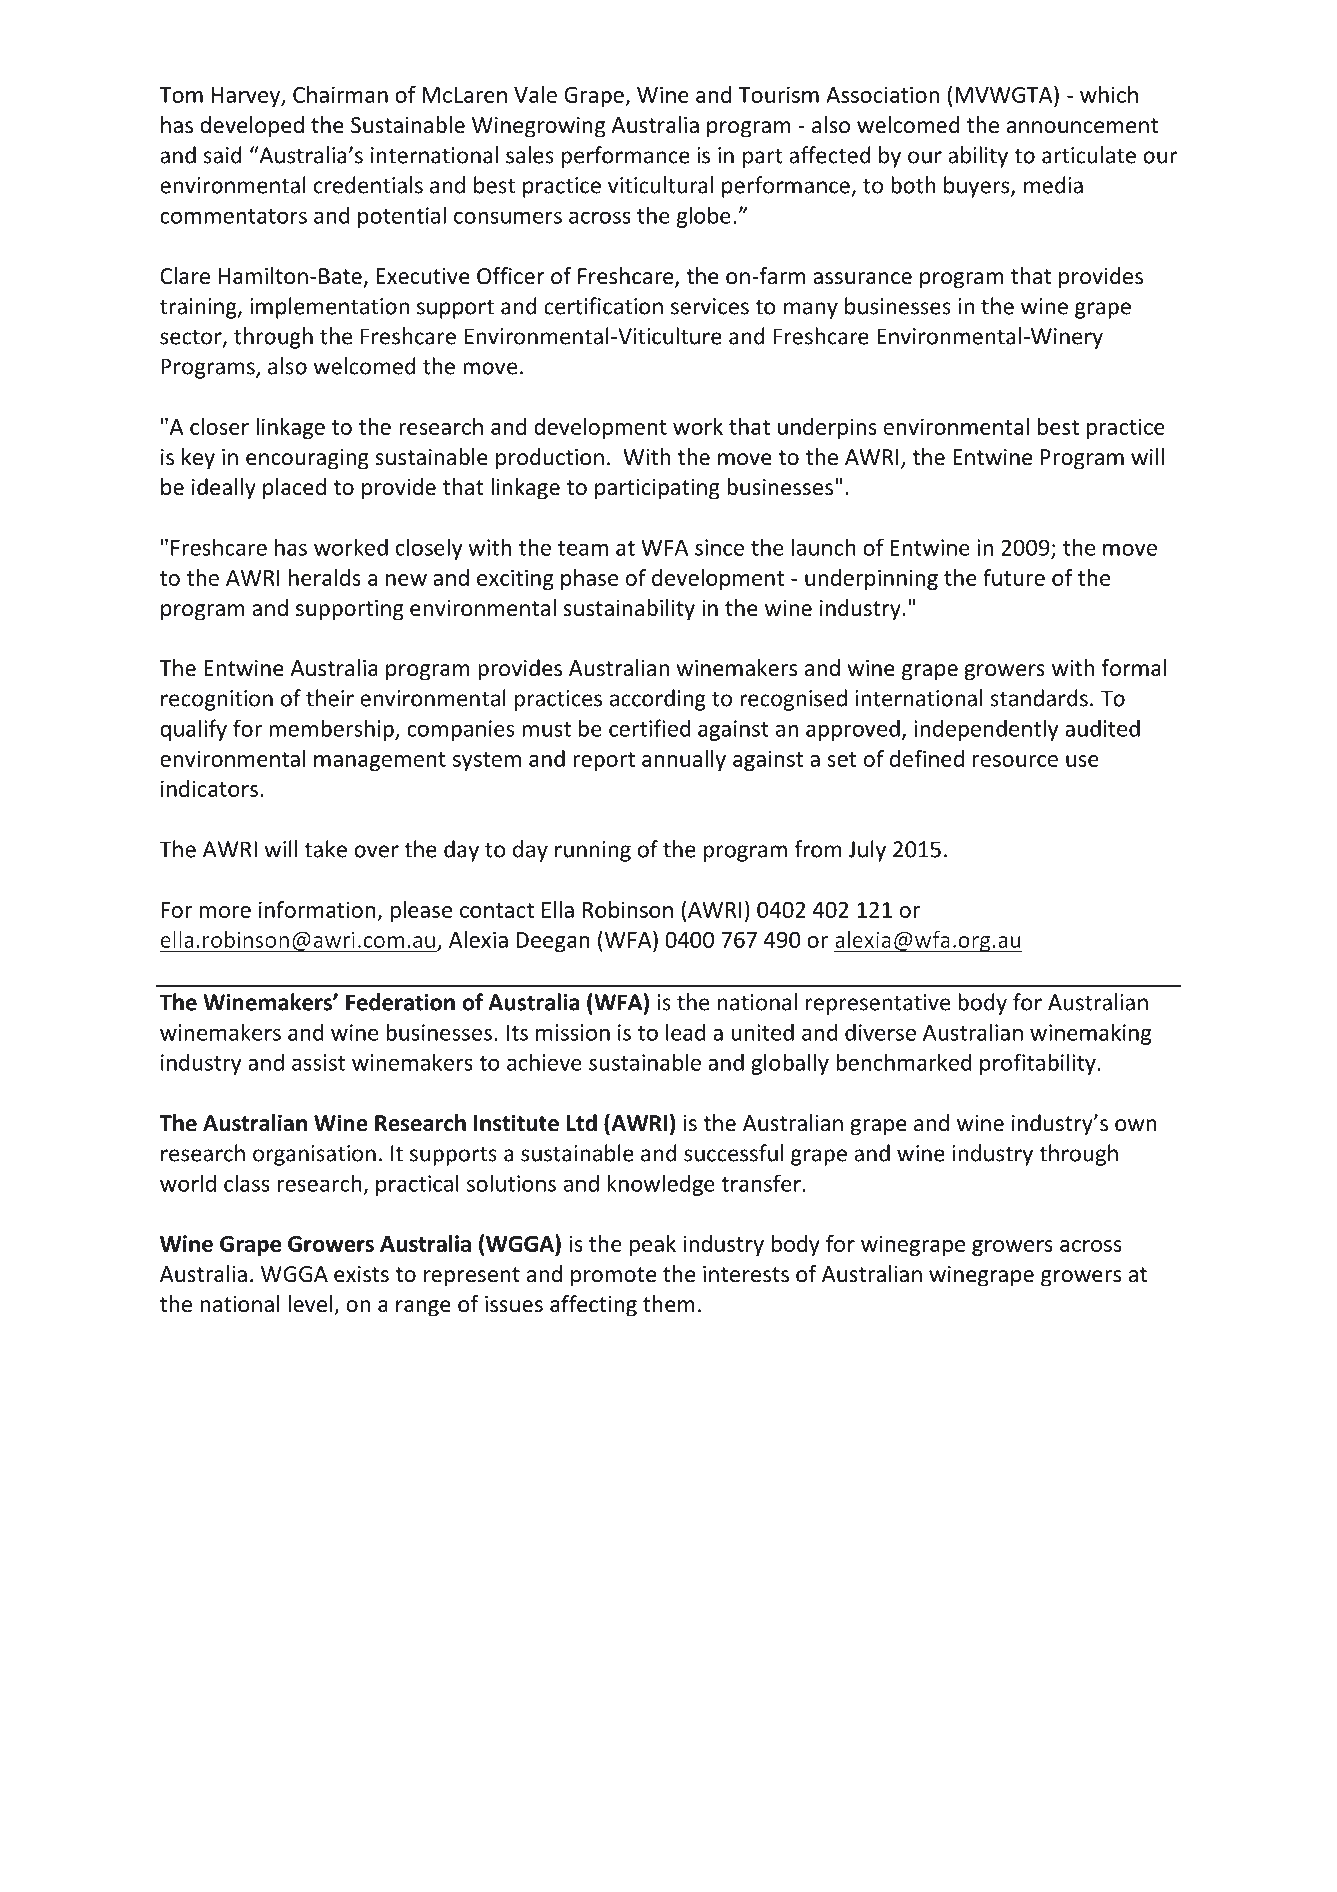 This page has width=1337, height=1892. I want to click on benchmarked, so click(903, 1062).
